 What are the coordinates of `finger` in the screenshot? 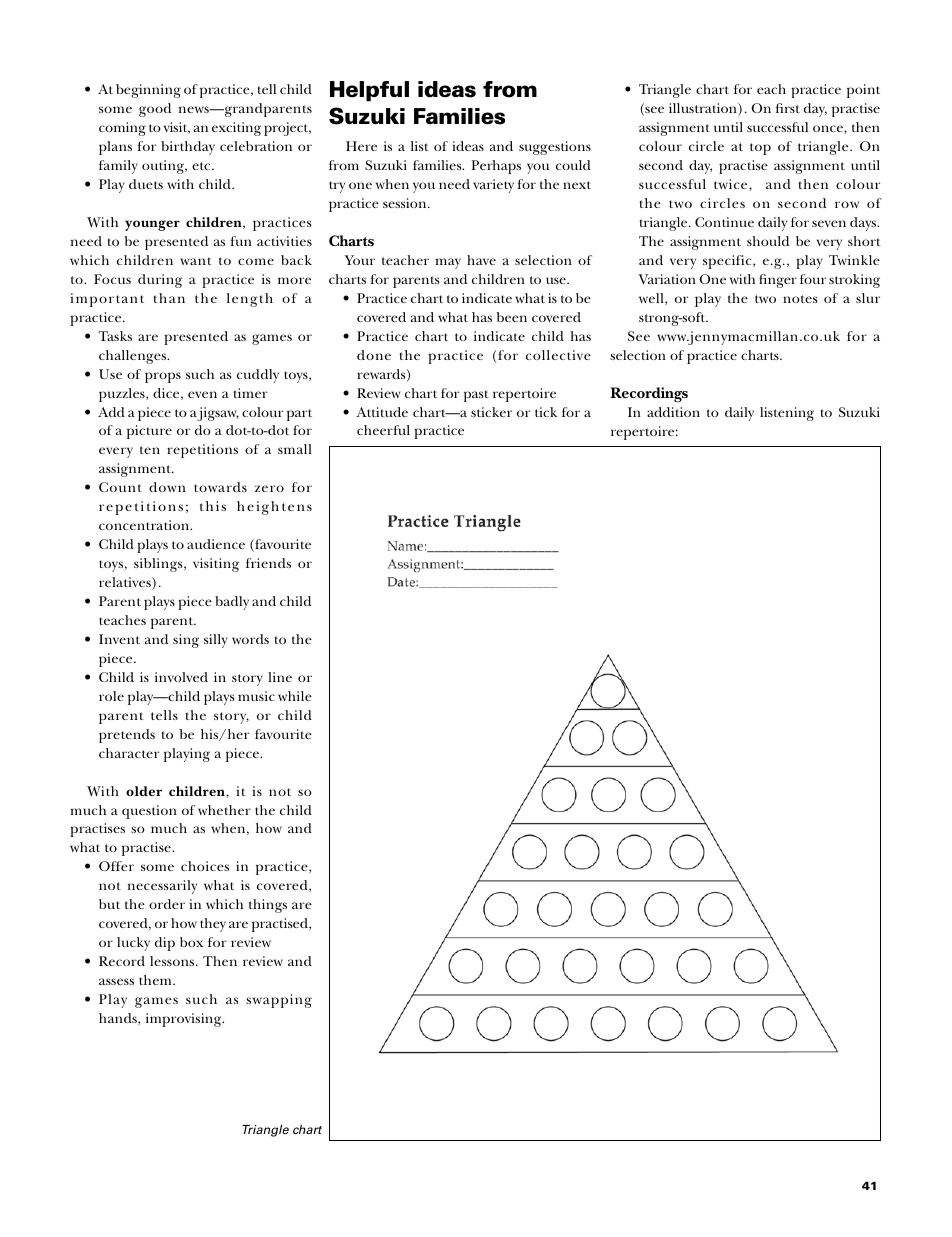 It's located at (778, 281).
